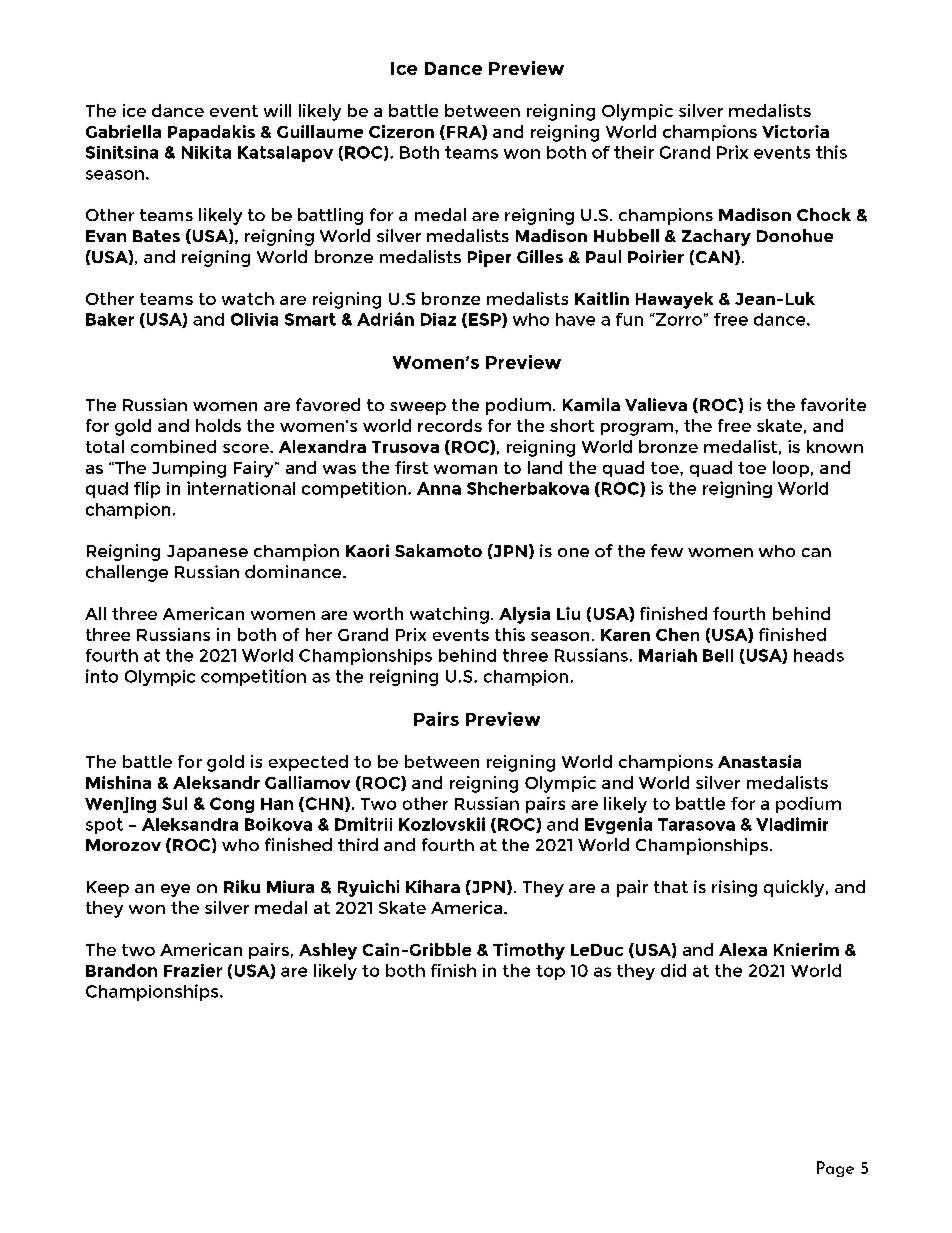 The height and width of the screenshot is (1233, 952). Describe the element at coordinates (193, 970) in the screenshot. I see `Frazier` at that location.
